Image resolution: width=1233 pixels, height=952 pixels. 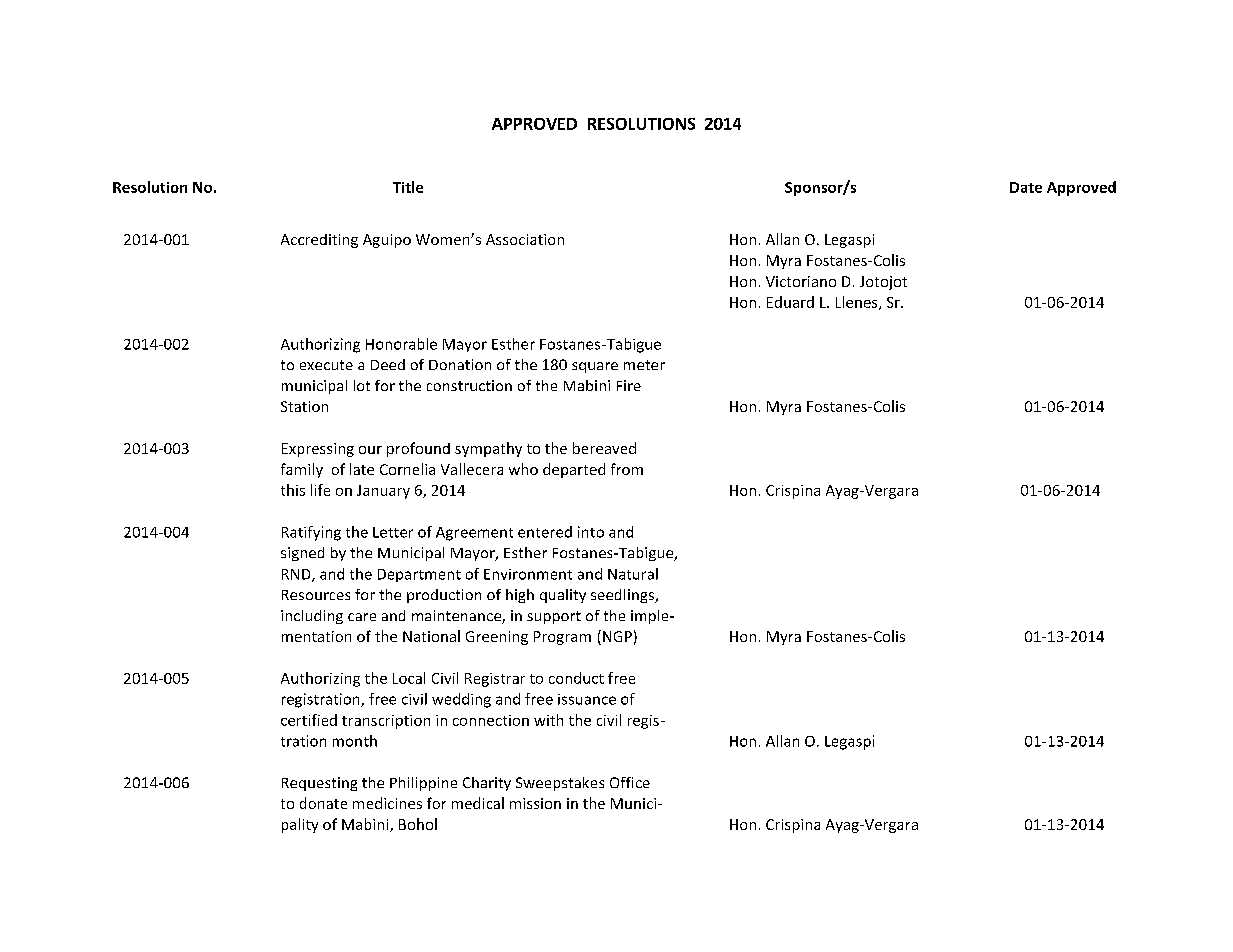 I want to click on bereaved, so click(x=604, y=448).
